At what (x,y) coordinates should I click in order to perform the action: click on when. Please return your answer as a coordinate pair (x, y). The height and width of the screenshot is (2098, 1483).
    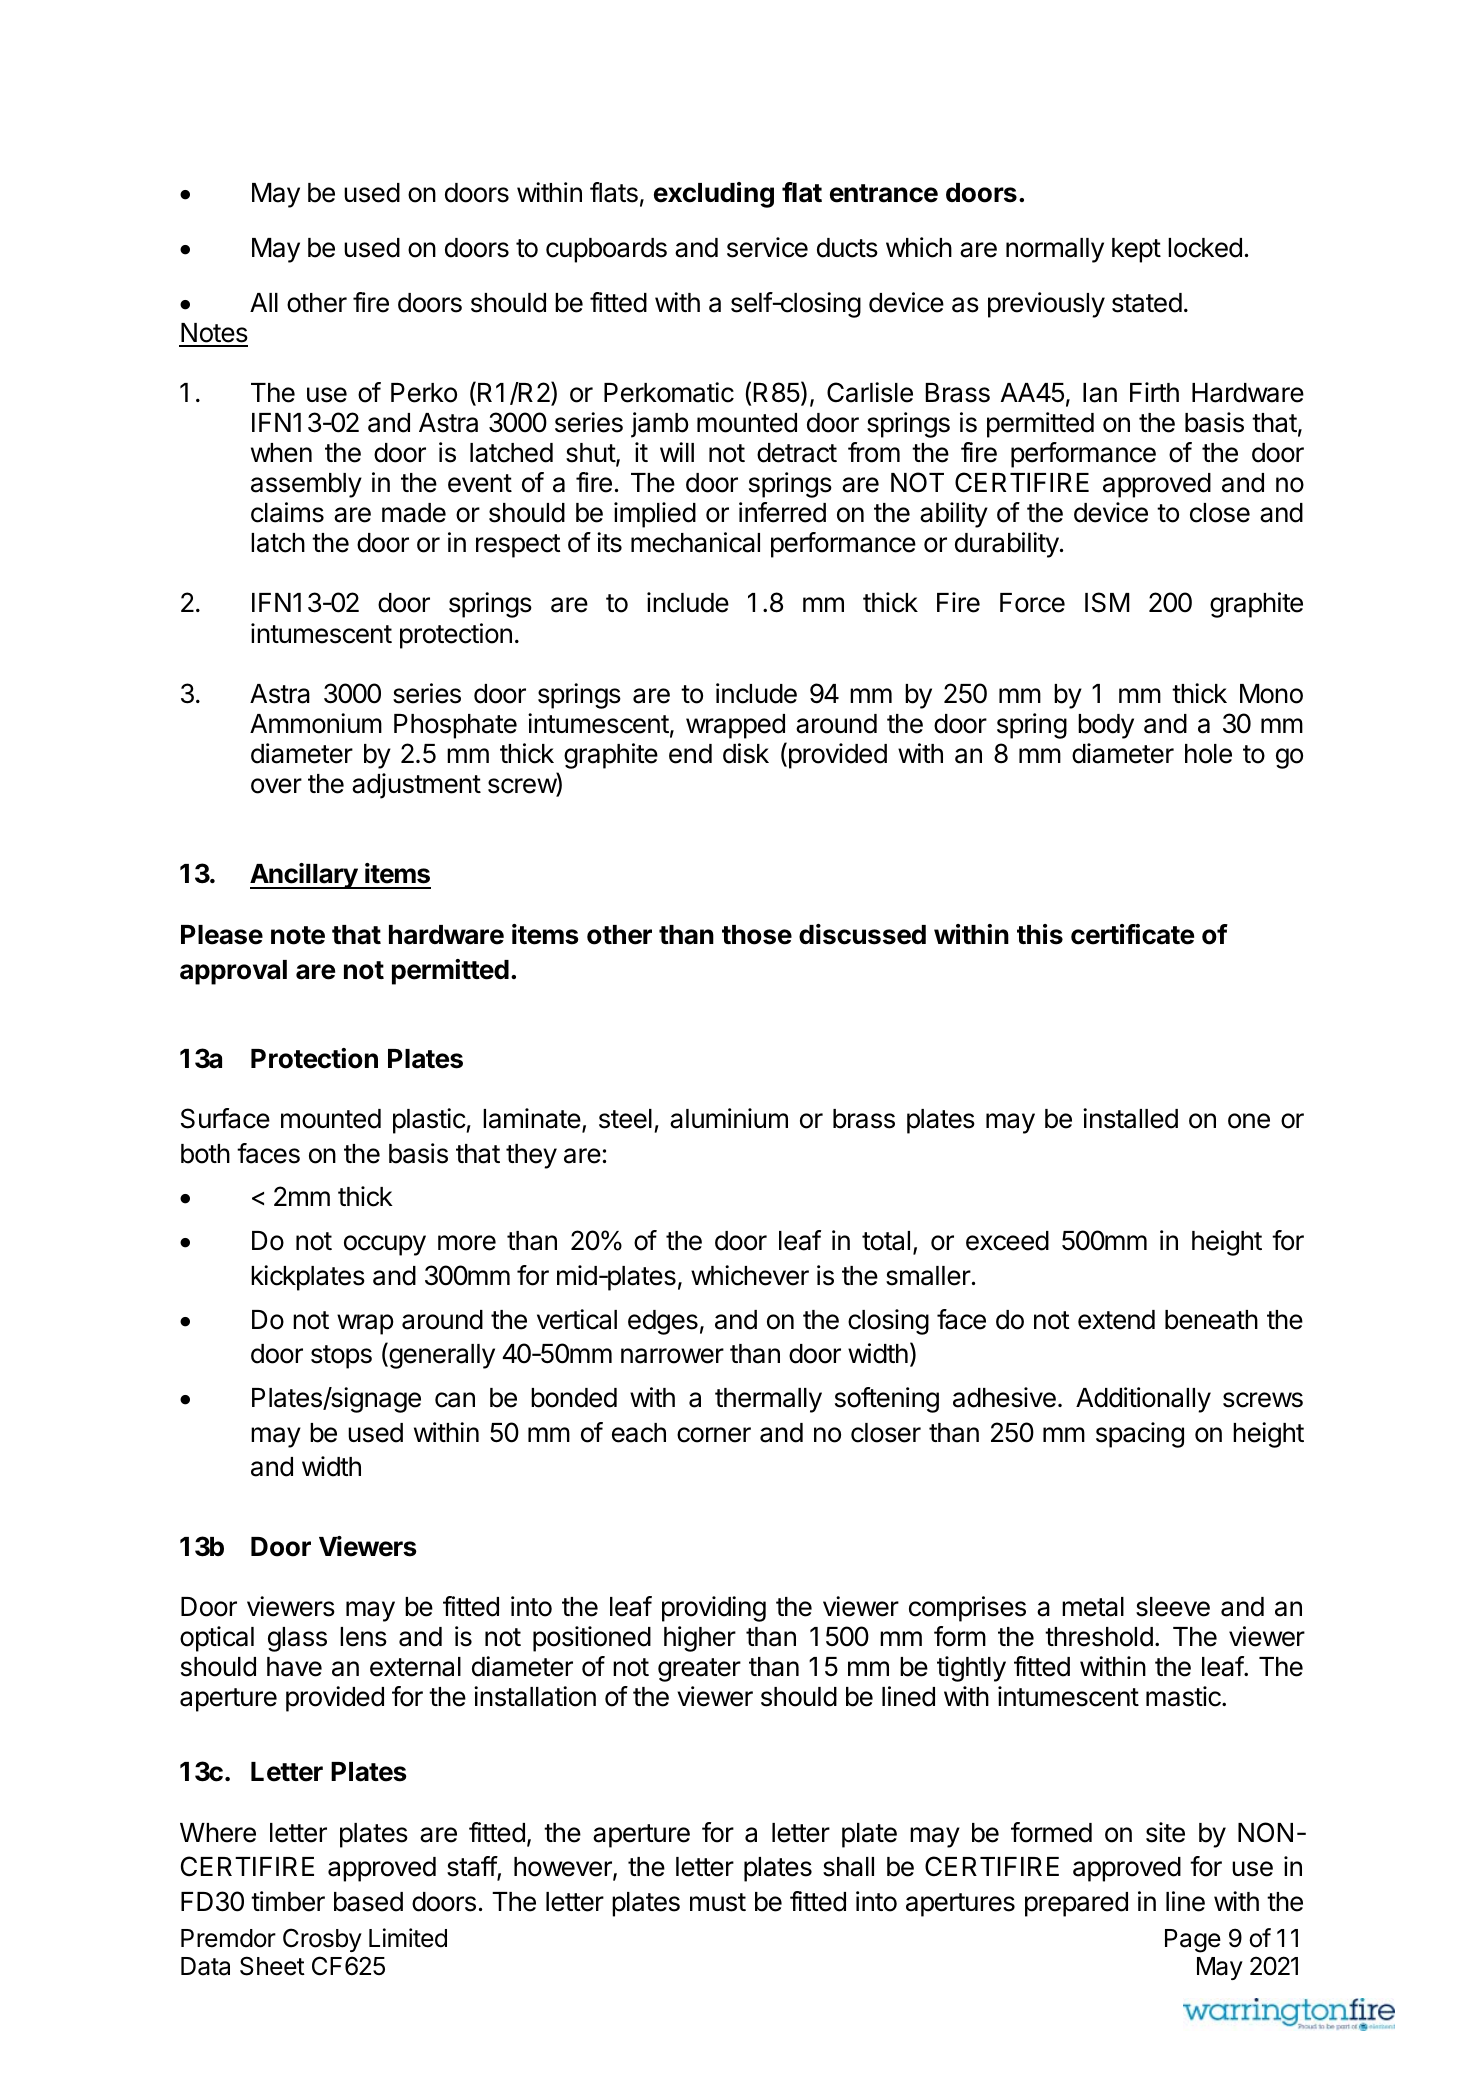
    Looking at the image, I should click on (281, 453).
